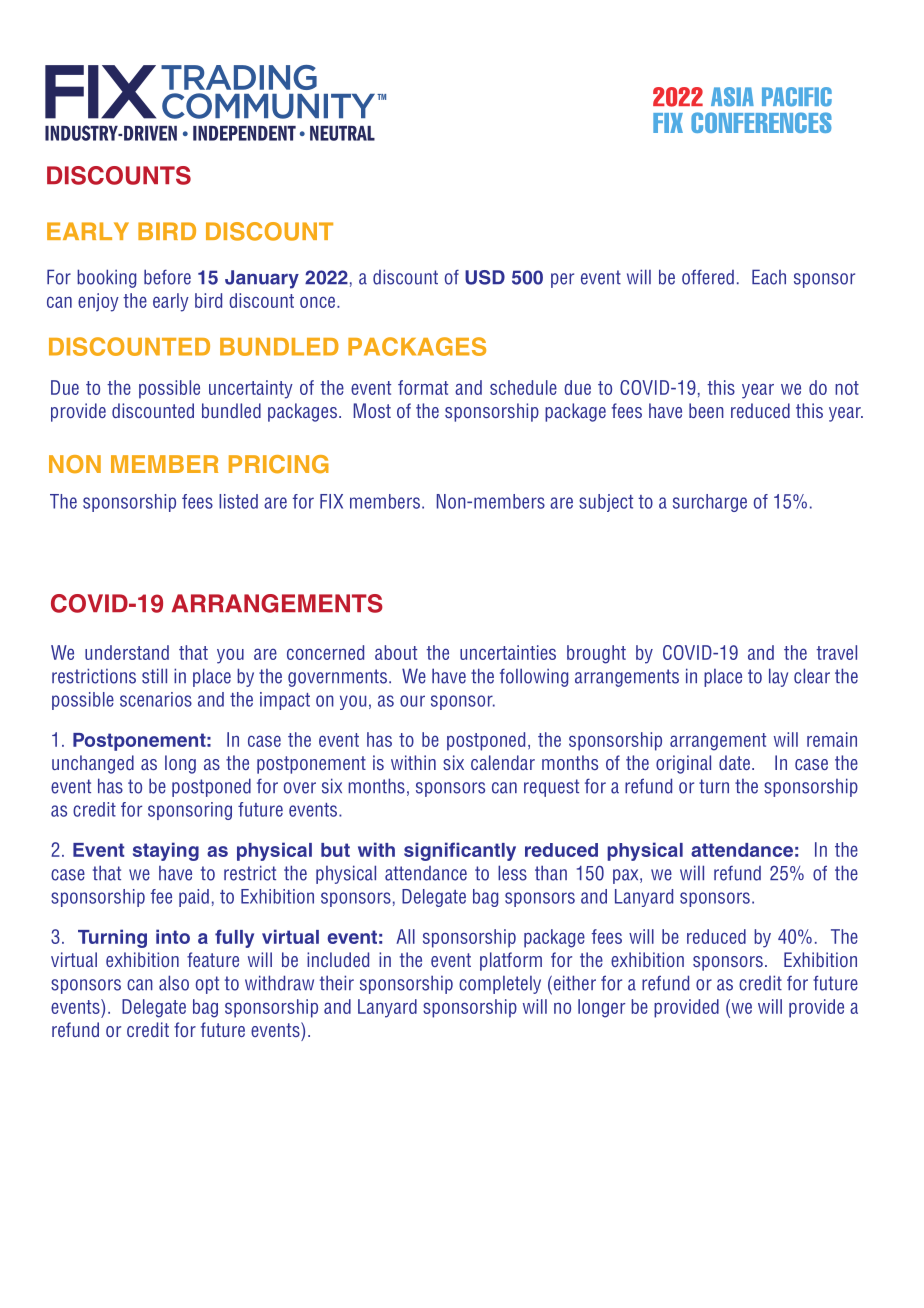  What do you see at coordinates (761, 122) in the page?
I see `CONFERENCES` at bounding box center [761, 122].
